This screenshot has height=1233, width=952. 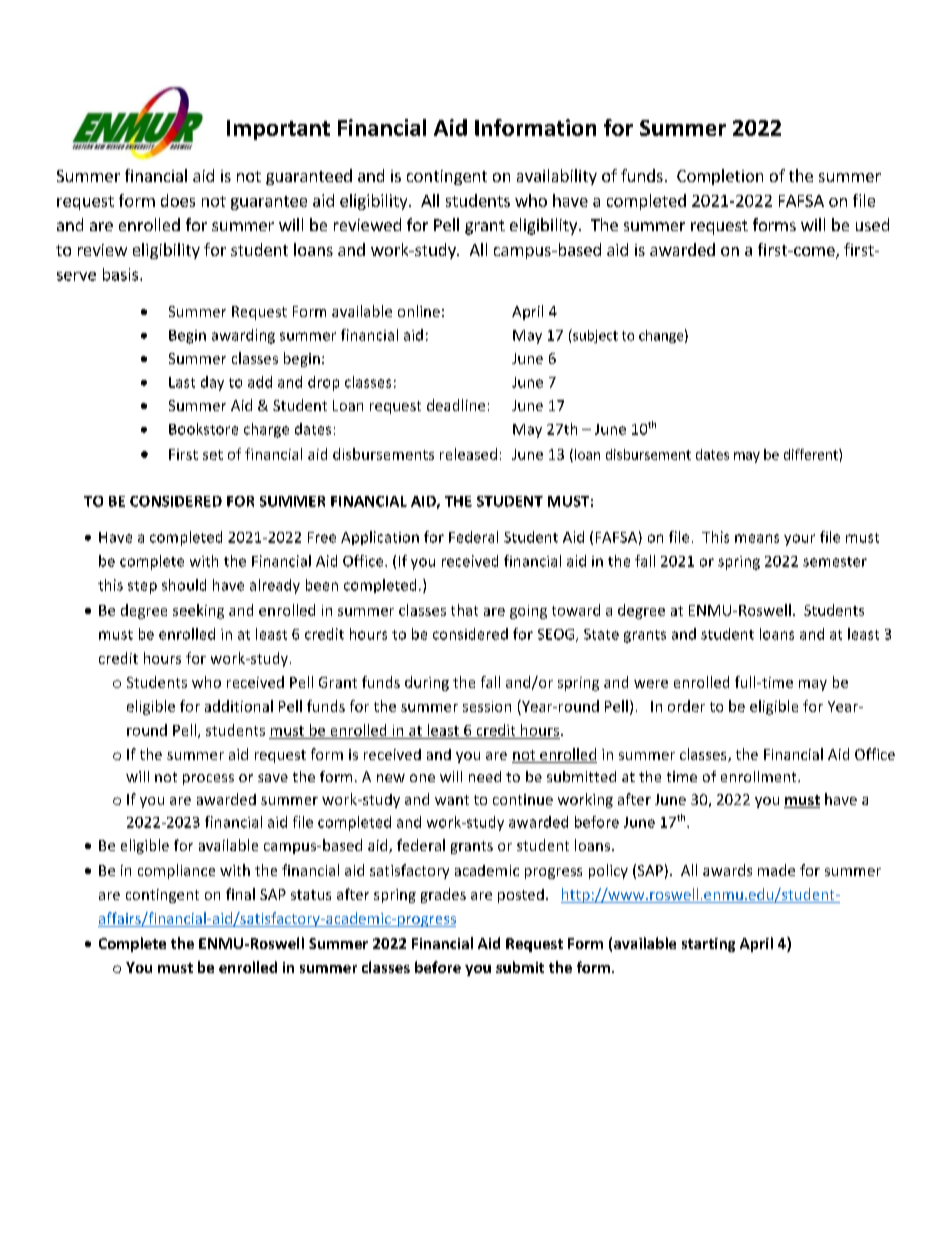 What do you see at coordinates (487, 706) in the screenshot?
I see `session` at bounding box center [487, 706].
